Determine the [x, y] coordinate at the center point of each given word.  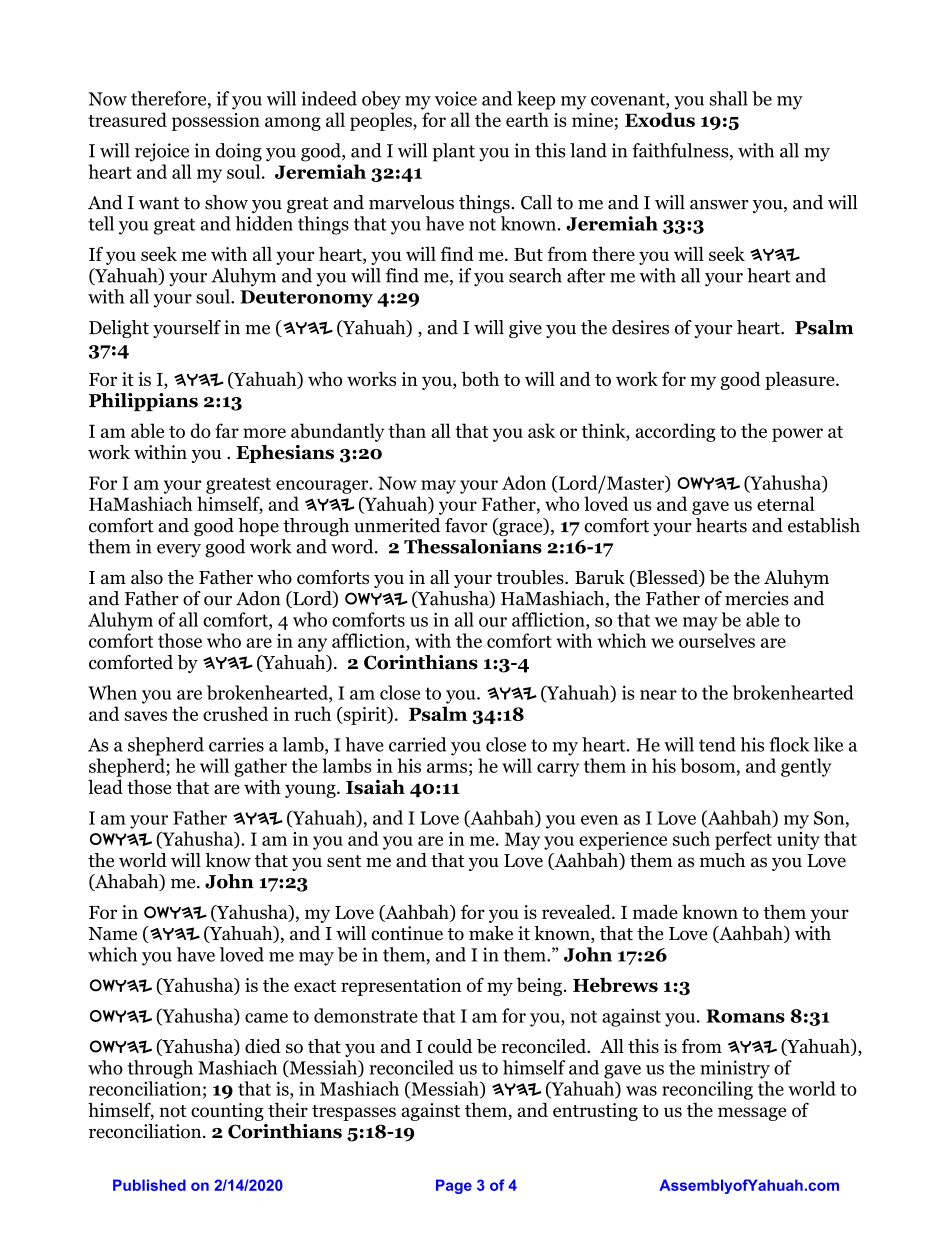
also [147, 577]
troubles [531, 577]
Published [149, 1185]
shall [729, 98]
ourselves [717, 640]
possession [216, 122]
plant [453, 152]
